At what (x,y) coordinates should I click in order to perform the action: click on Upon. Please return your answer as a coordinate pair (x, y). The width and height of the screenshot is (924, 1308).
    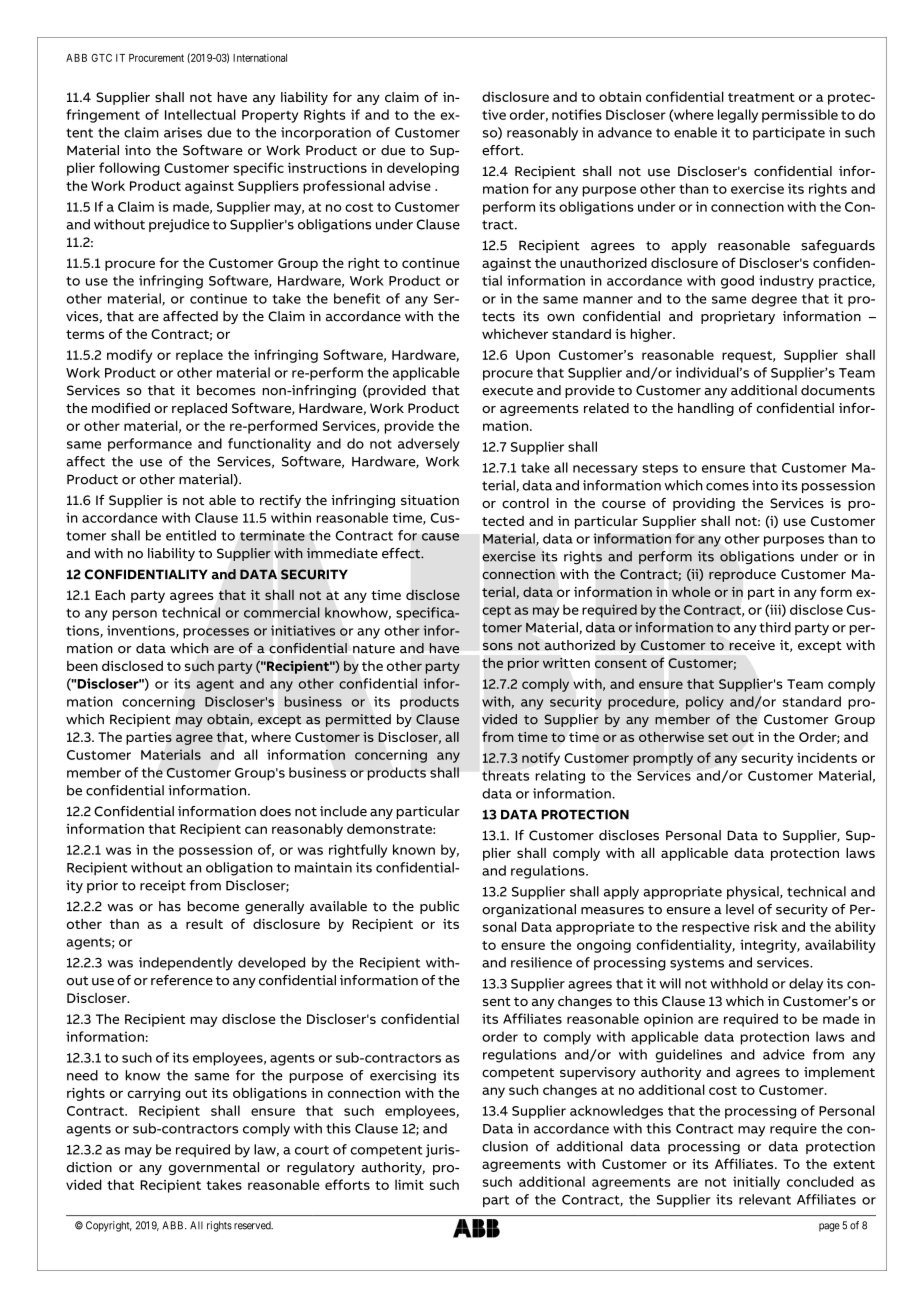
    Looking at the image, I should click on (533, 356).
